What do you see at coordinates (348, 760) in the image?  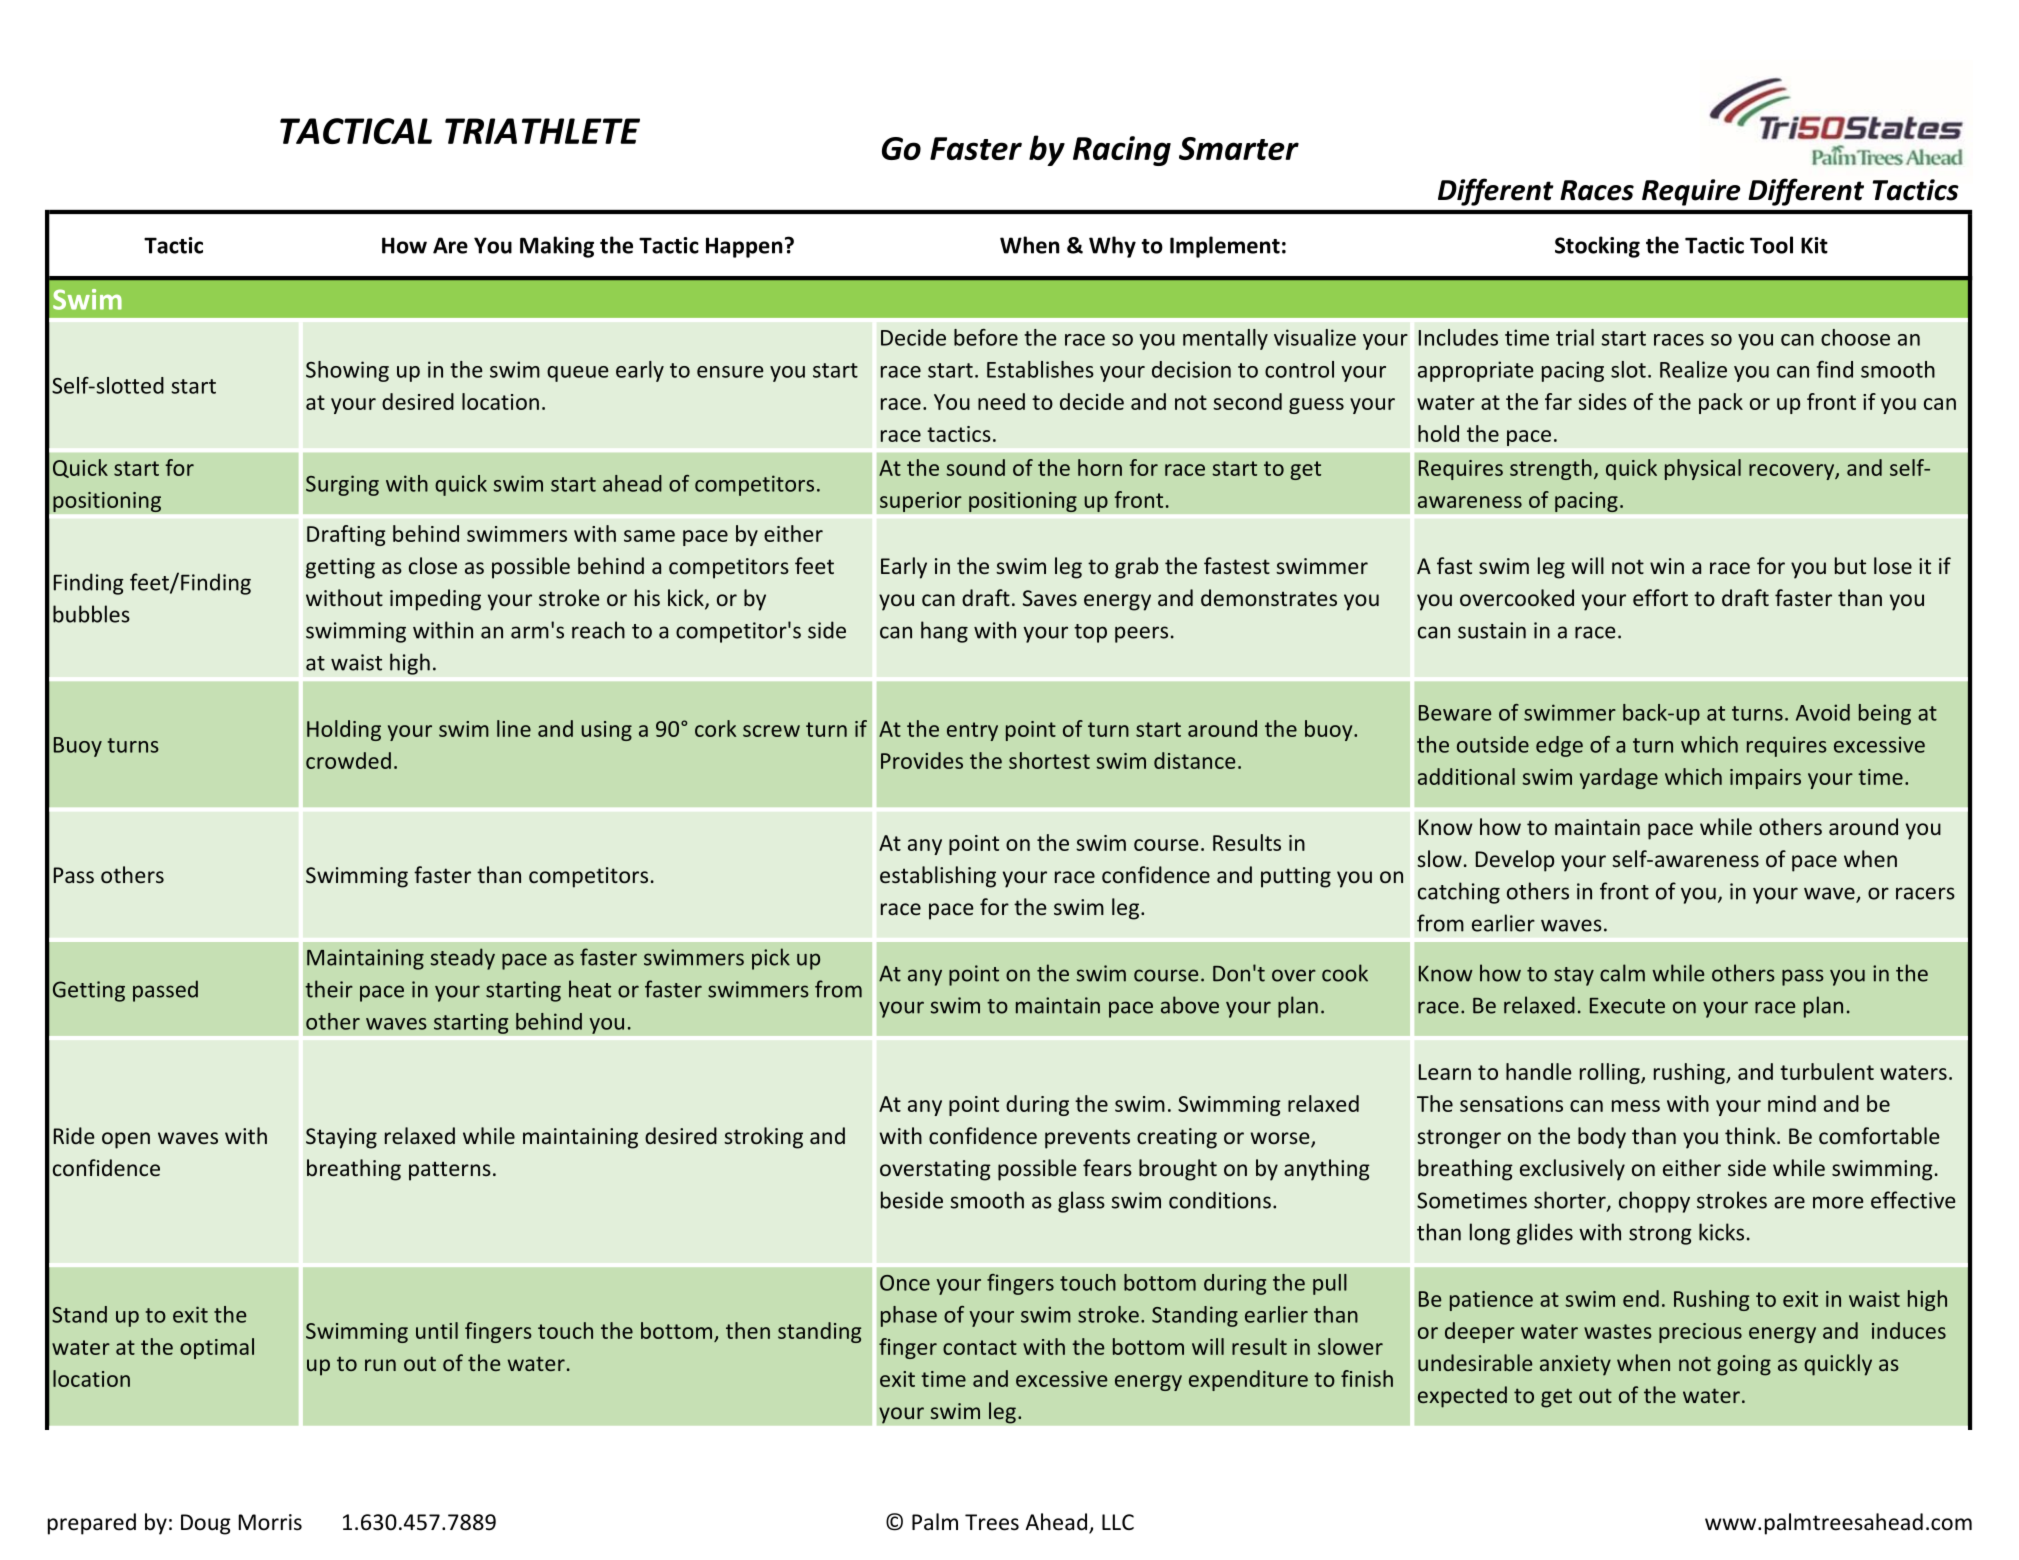 I see `crowded` at bounding box center [348, 760].
